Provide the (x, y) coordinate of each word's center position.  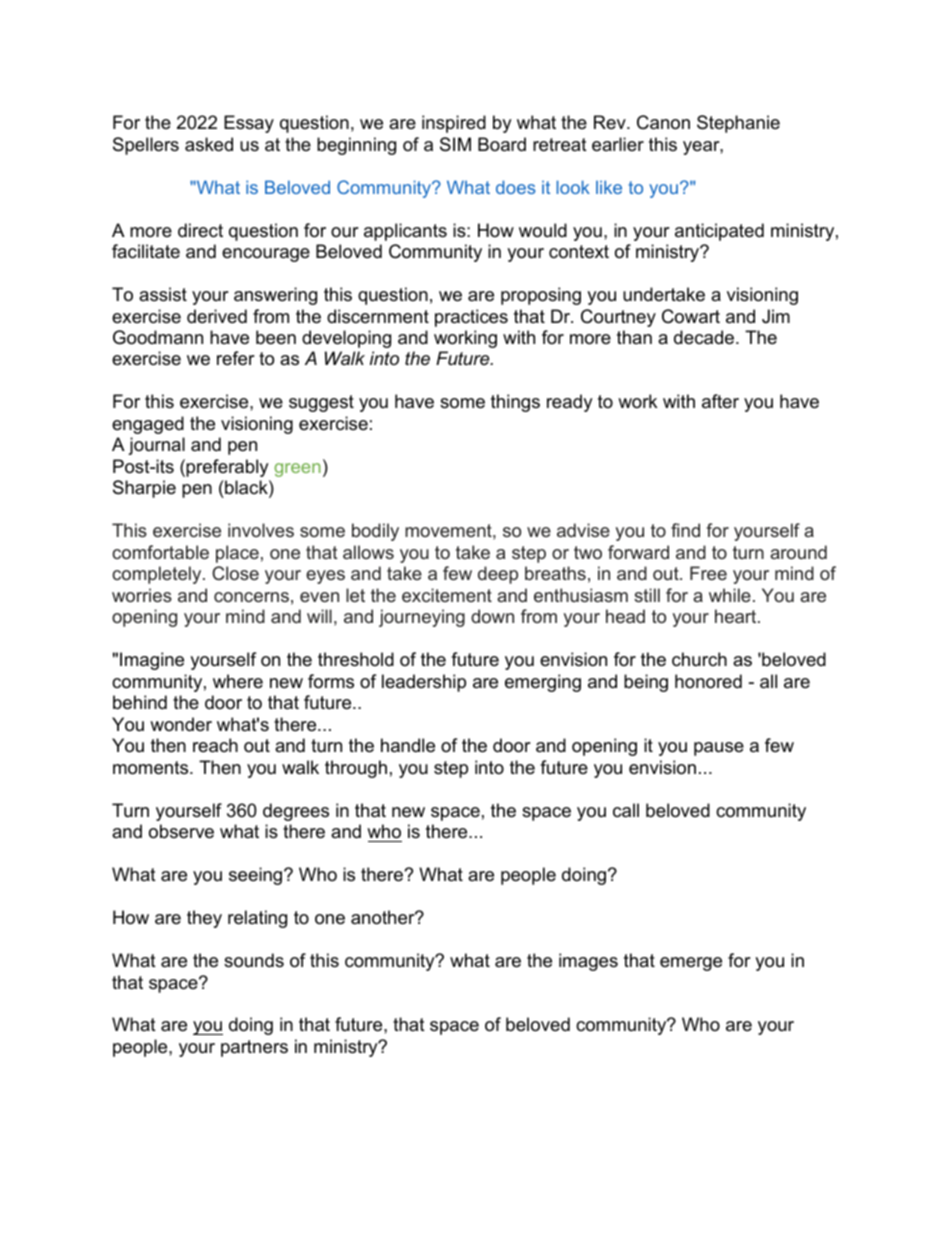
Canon (663, 122)
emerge (691, 964)
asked (209, 144)
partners (254, 1048)
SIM (455, 144)
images (588, 962)
